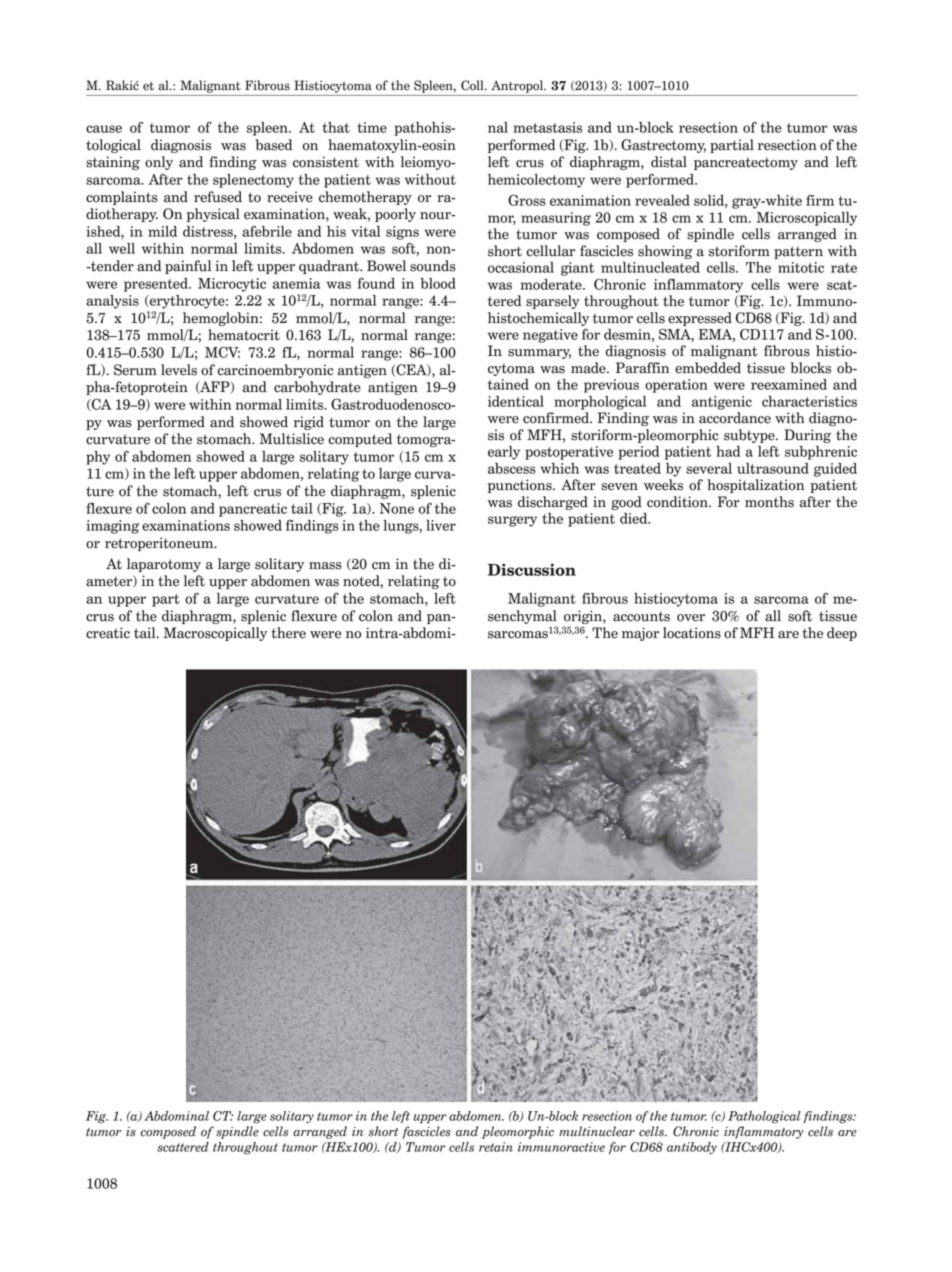 Image resolution: width=952 pixels, height=1272 pixels. What do you see at coordinates (750, 436) in the document?
I see `subtype` at bounding box center [750, 436].
